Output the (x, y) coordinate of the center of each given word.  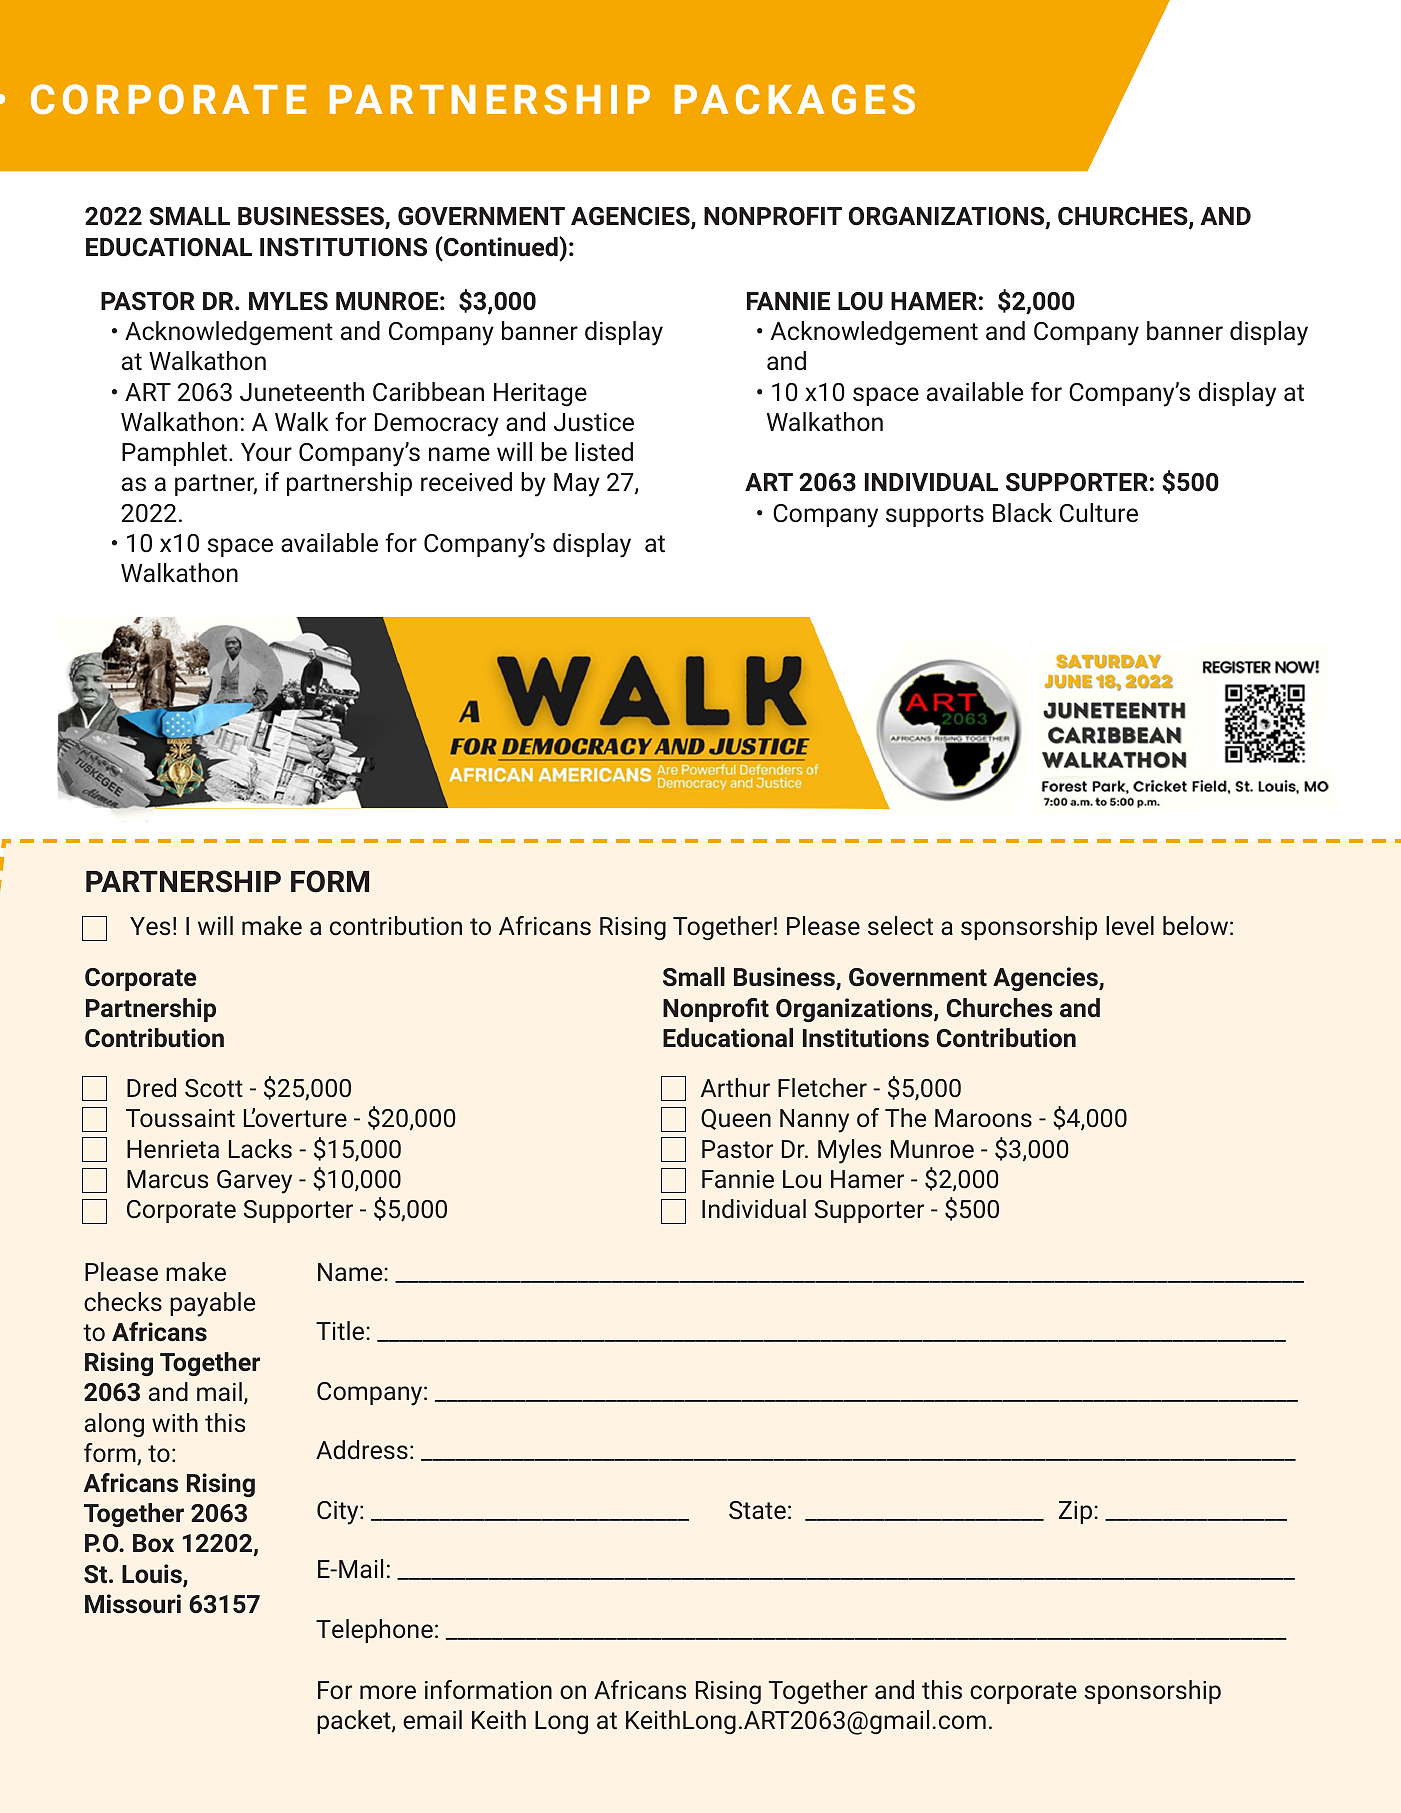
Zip (1077, 1512)
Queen (736, 1119)
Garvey (254, 1182)
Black (1022, 513)
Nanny (814, 1121)
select (900, 926)
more (388, 1692)
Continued (501, 247)
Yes (150, 926)
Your (266, 452)
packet (355, 1722)
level (1130, 925)
